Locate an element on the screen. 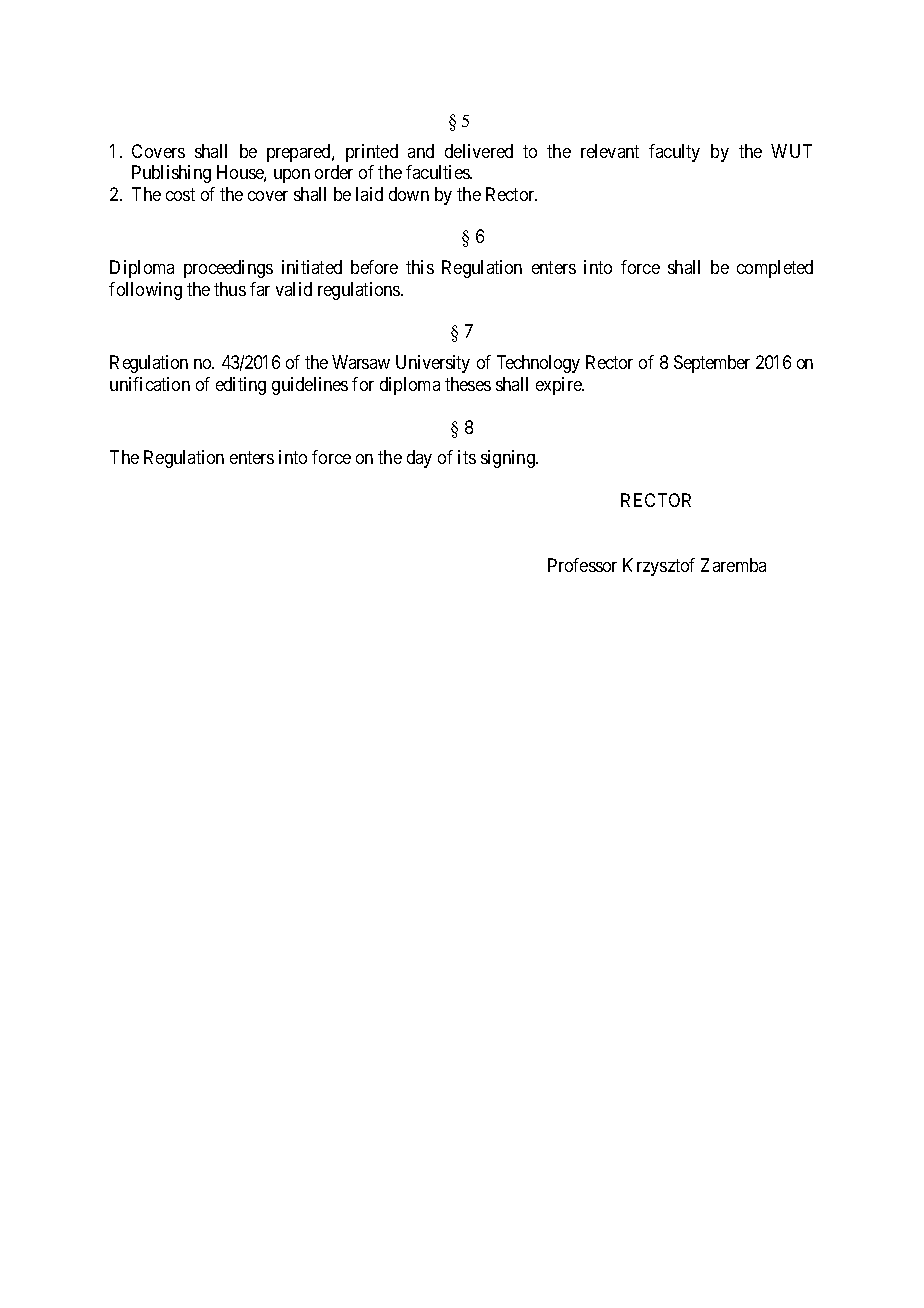 The image size is (924, 1308). Professor is located at coordinates (582, 565).
